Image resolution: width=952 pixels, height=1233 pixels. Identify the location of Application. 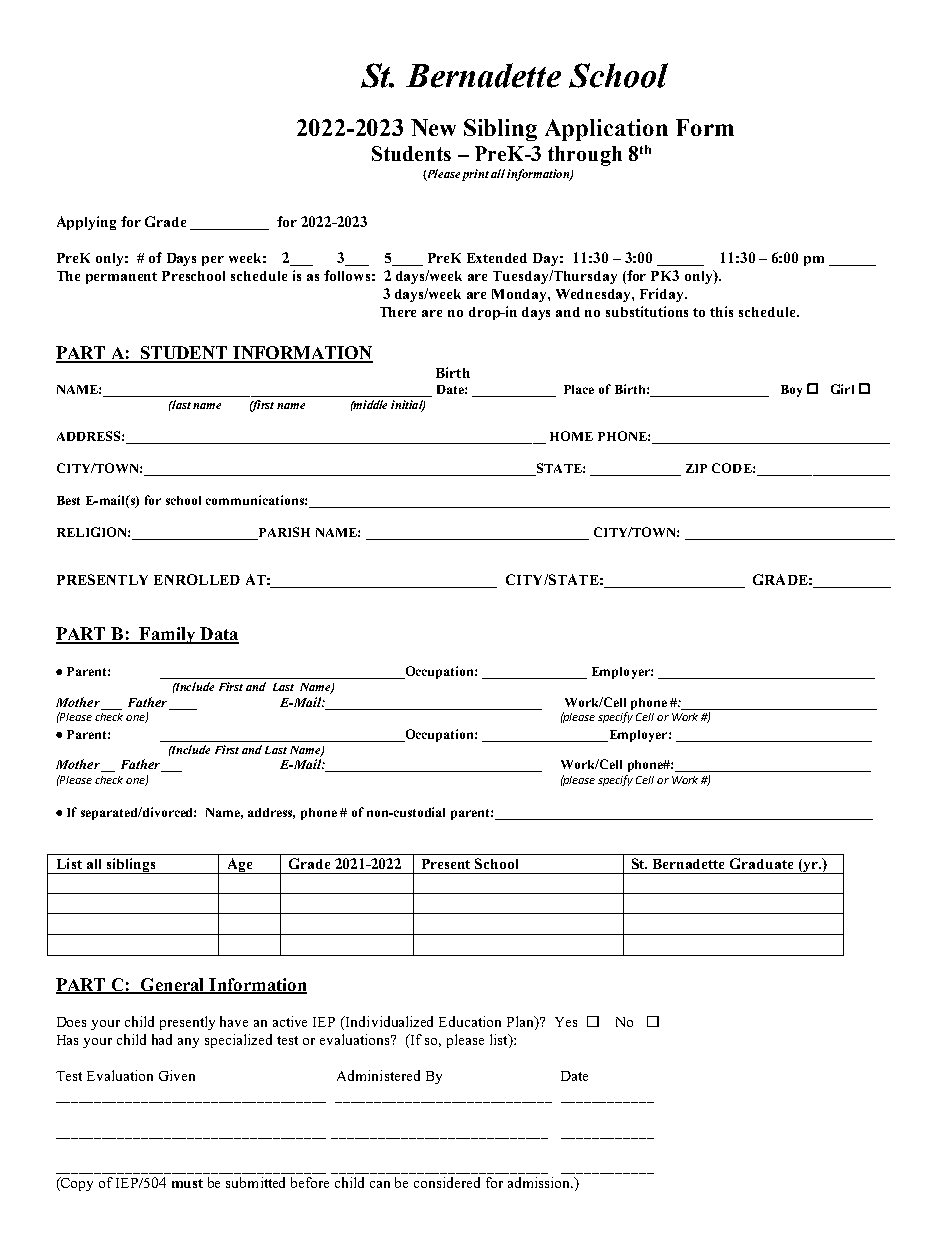
(606, 130).
